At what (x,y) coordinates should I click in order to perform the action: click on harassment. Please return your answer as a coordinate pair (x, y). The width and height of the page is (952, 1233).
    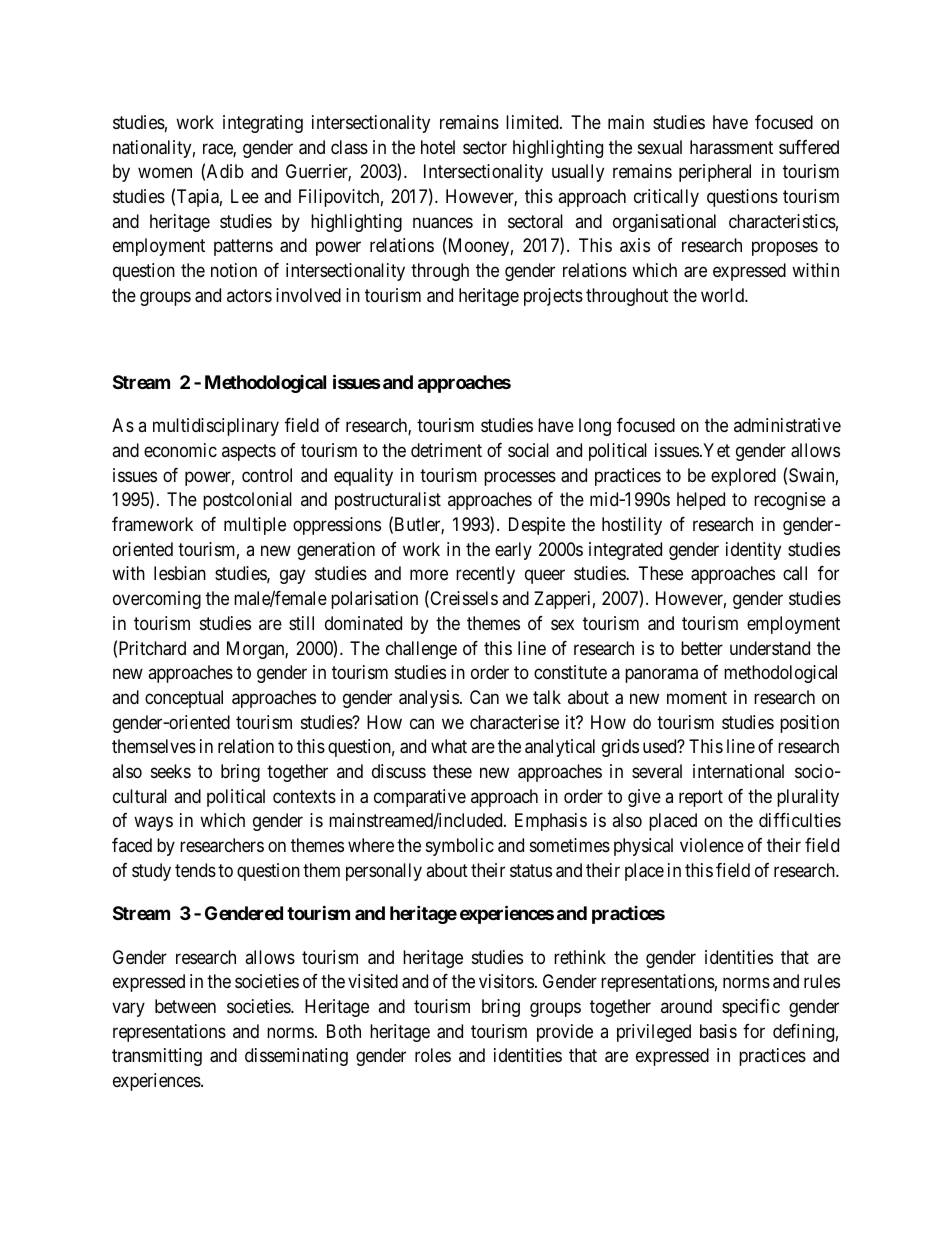
    Looking at the image, I should click on (731, 147).
